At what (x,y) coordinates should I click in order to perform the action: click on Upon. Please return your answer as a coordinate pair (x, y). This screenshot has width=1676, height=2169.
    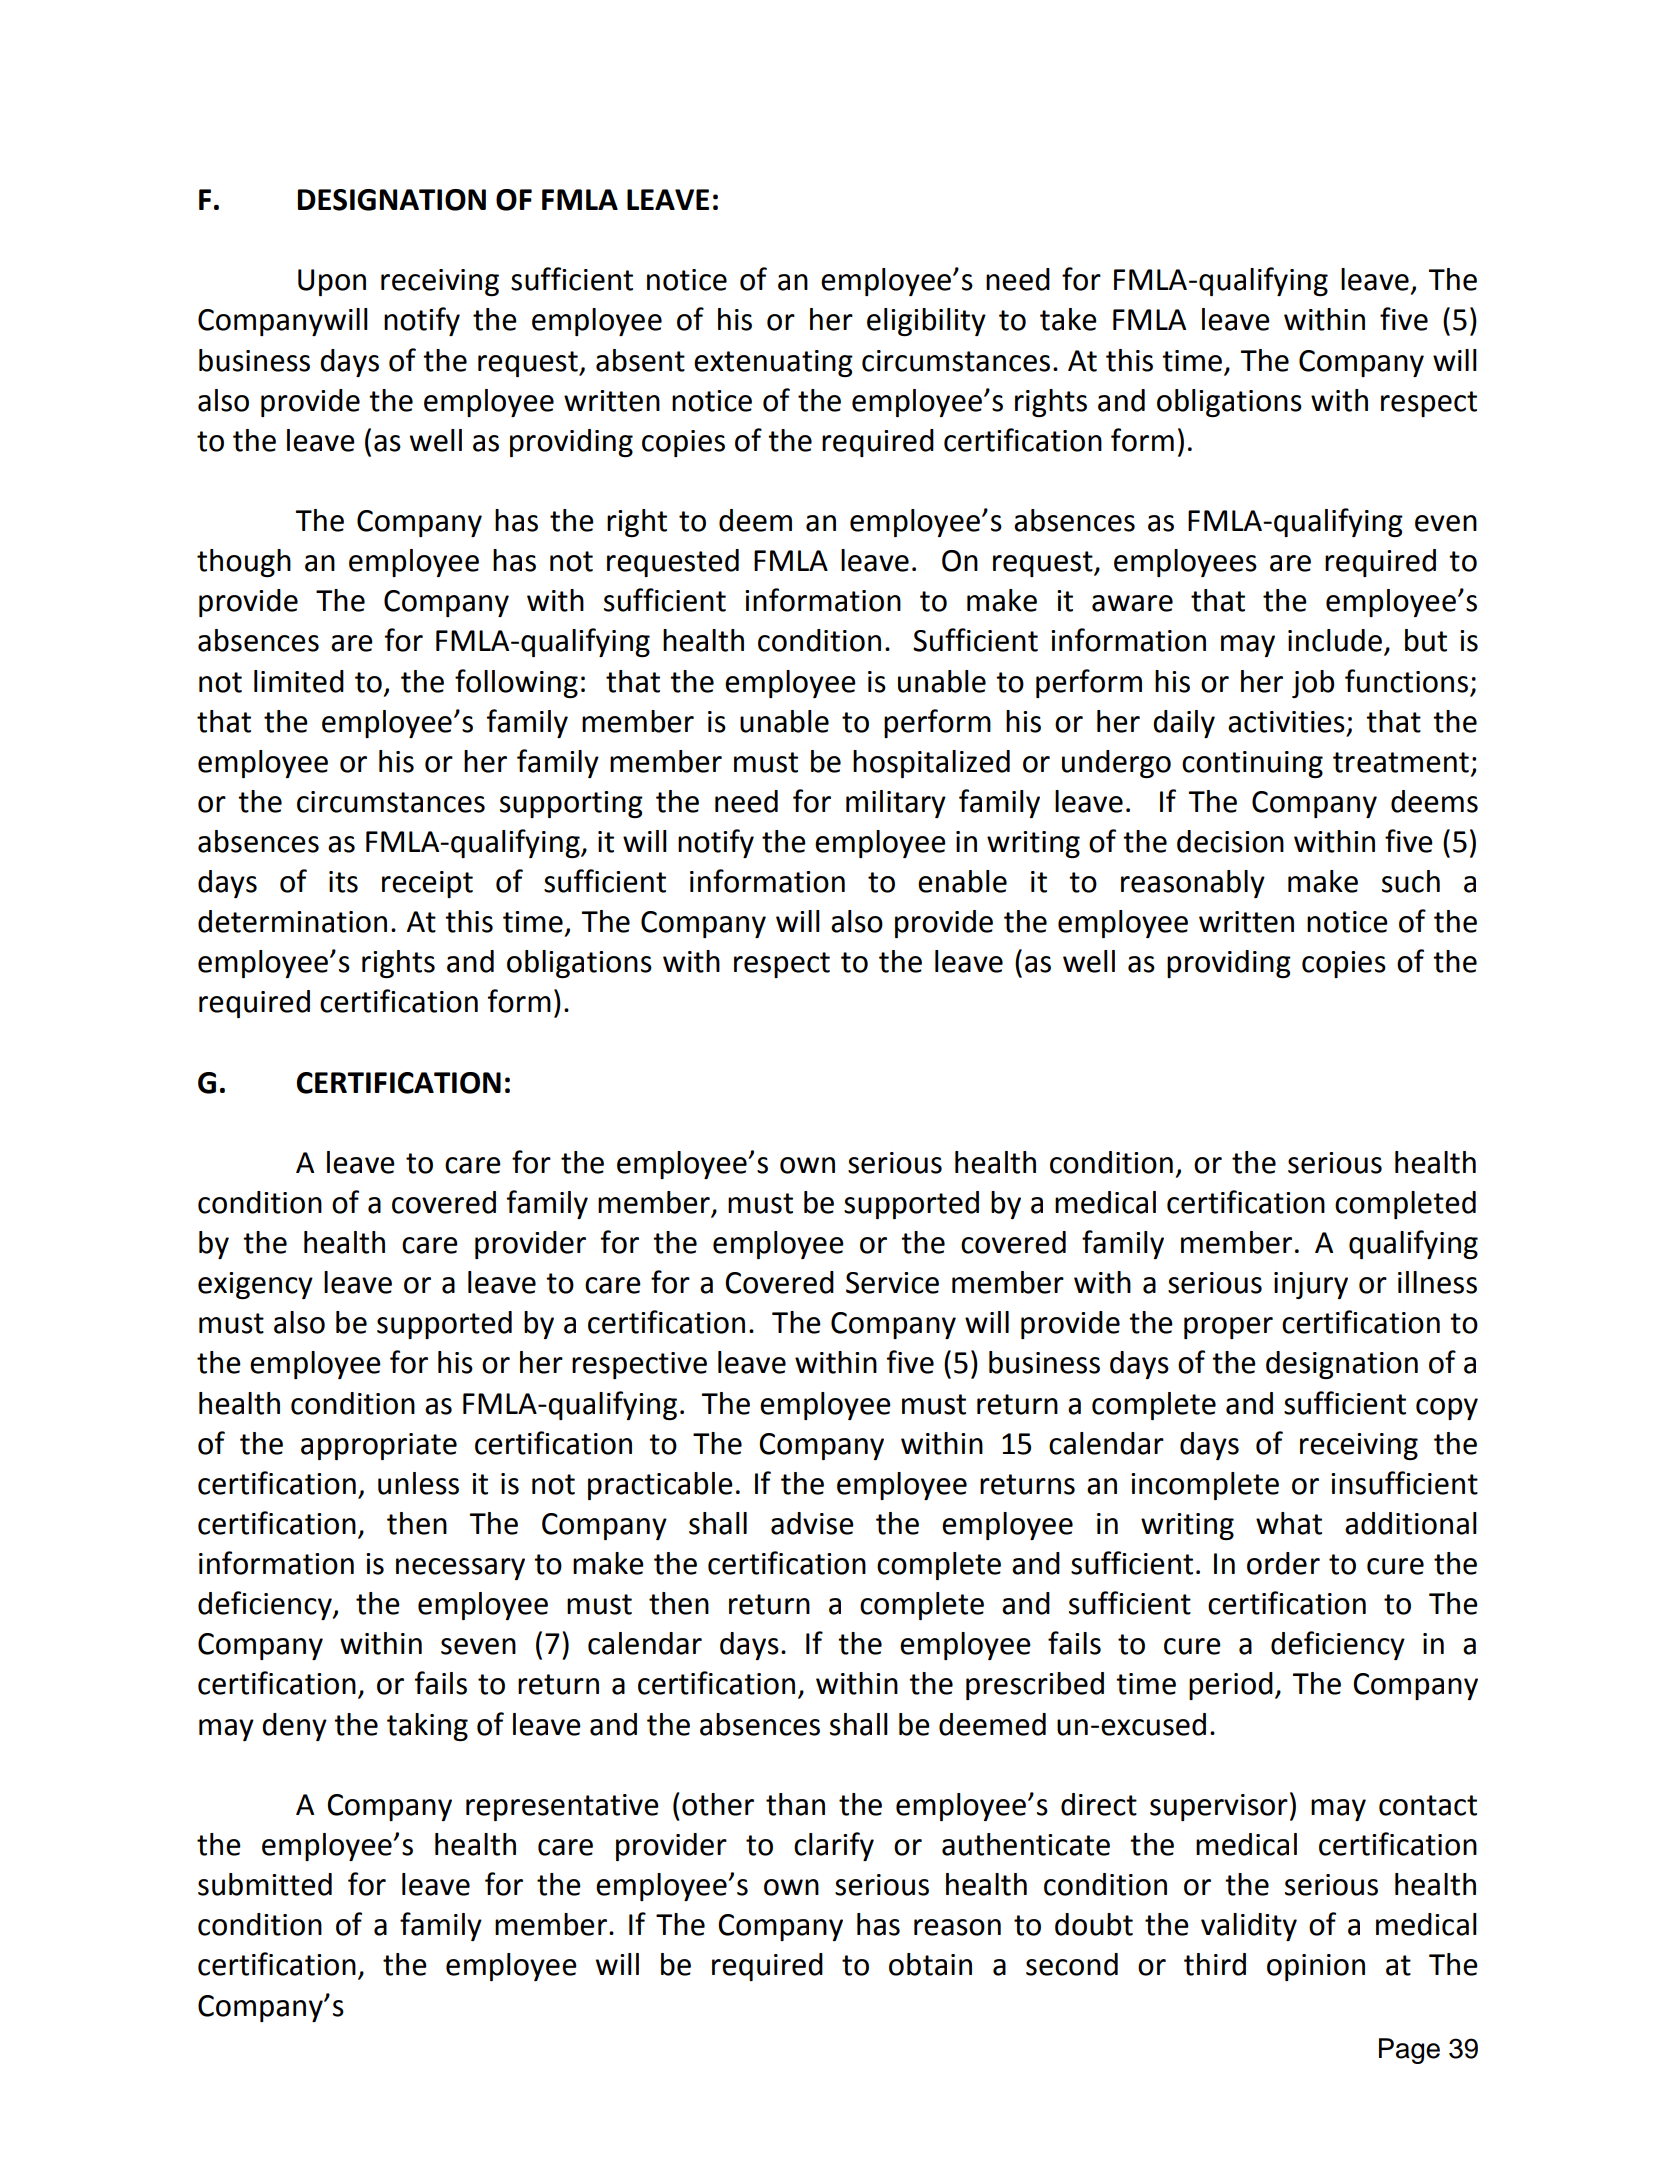
    Looking at the image, I should click on (332, 282).
